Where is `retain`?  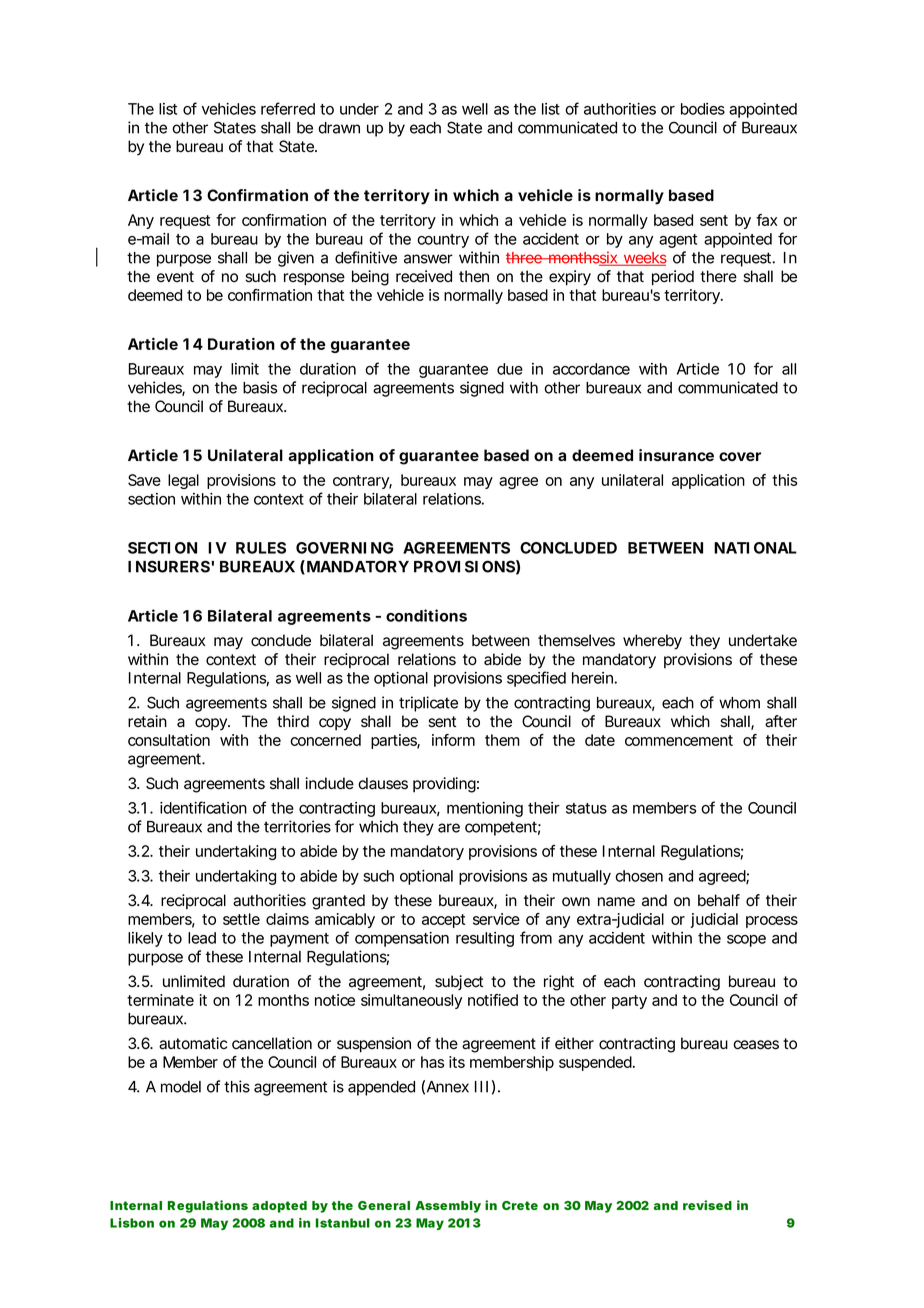
retain is located at coordinates (147, 721).
